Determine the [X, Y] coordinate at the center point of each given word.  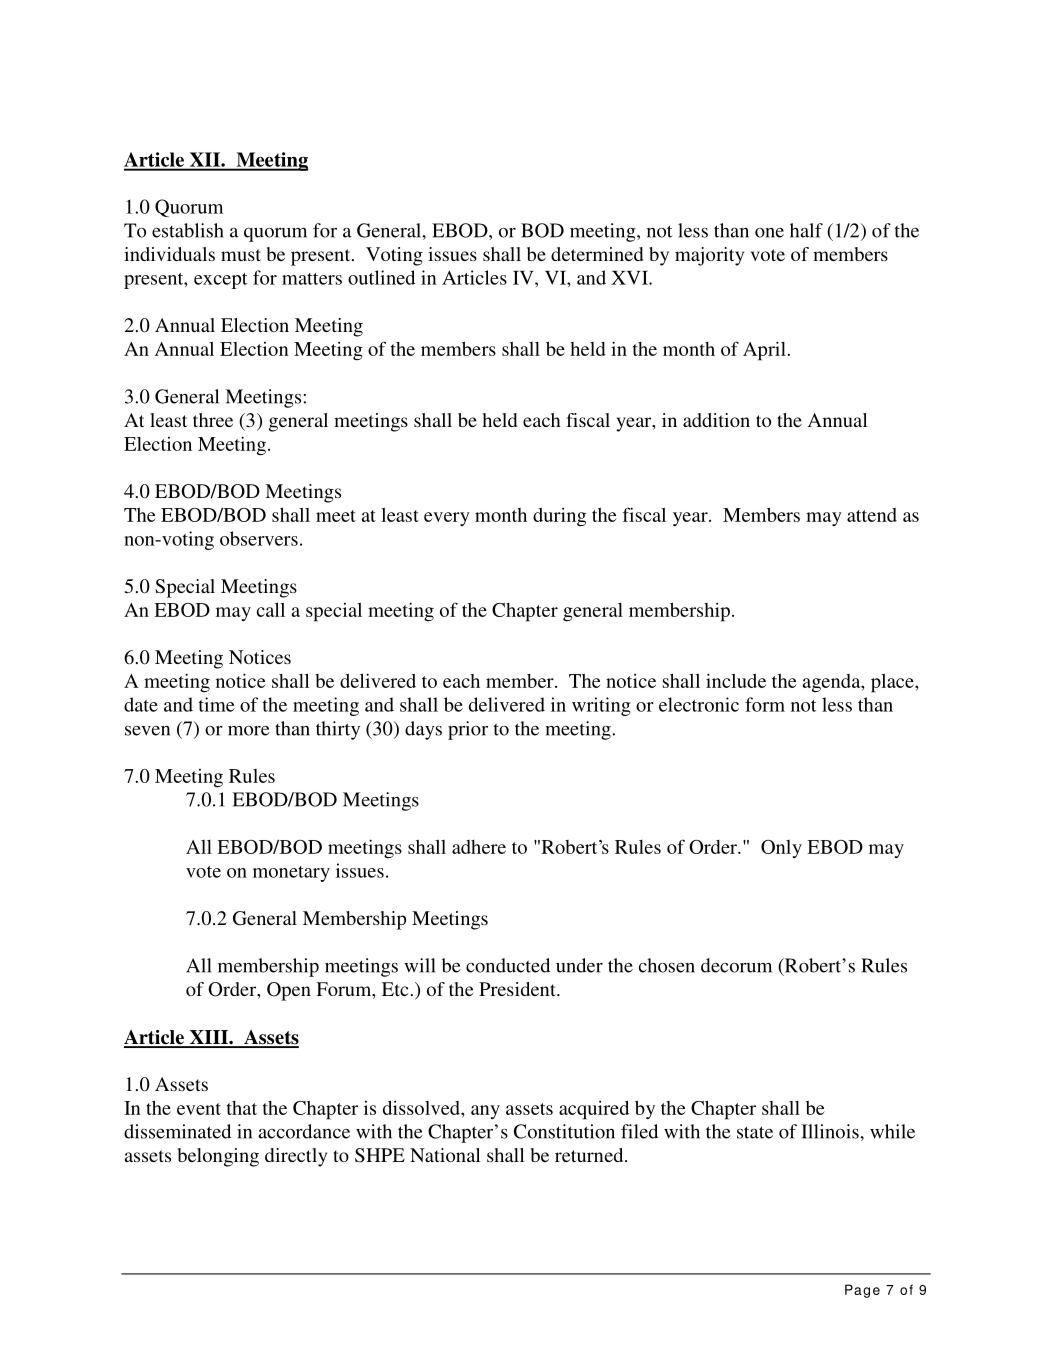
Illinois [831, 1131]
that [242, 1108]
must [241, 255]
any [485, 1112]
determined [597, 254]
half [806, 230]
